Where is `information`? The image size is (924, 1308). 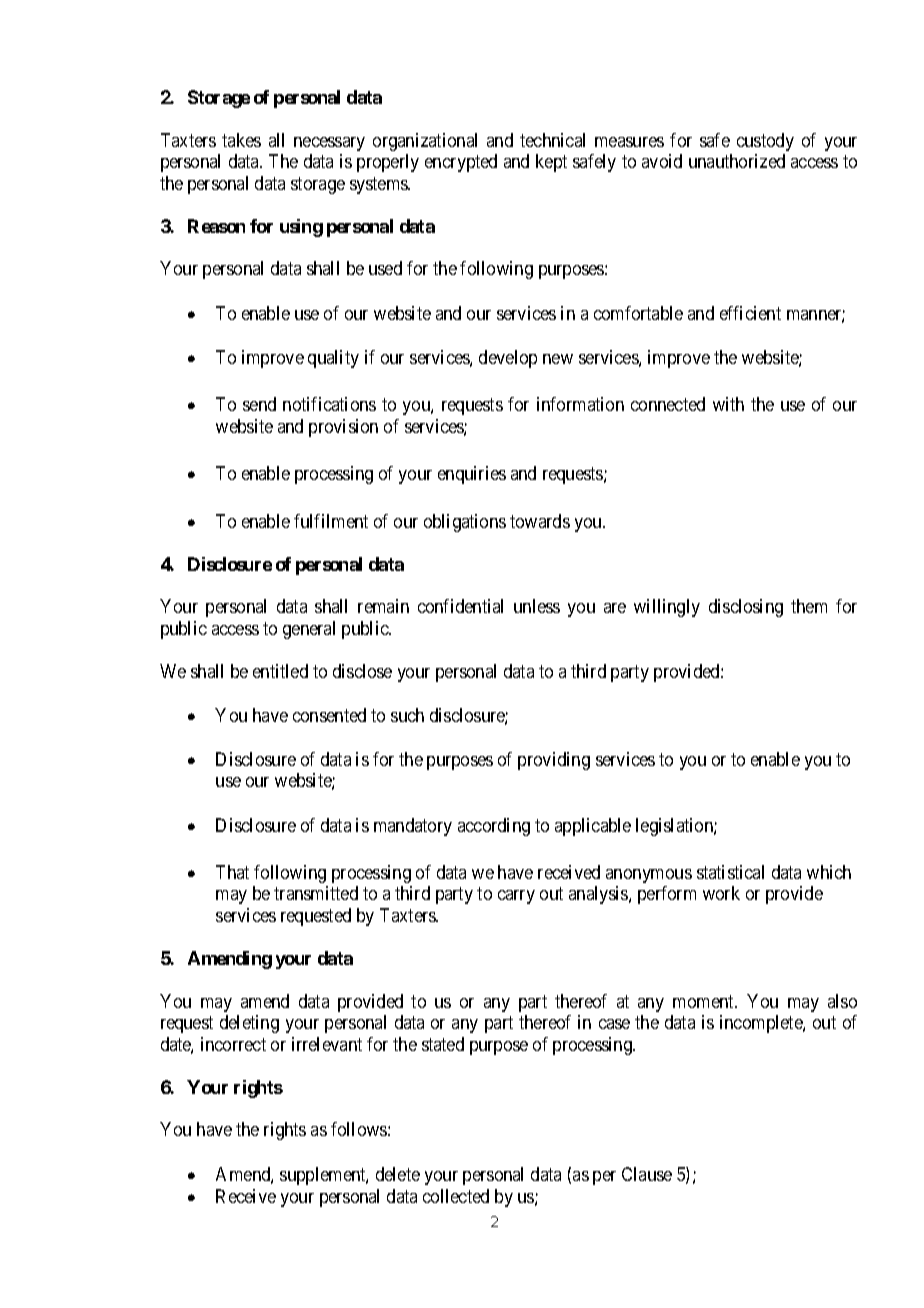 information is located at coordinates (580, 404).
